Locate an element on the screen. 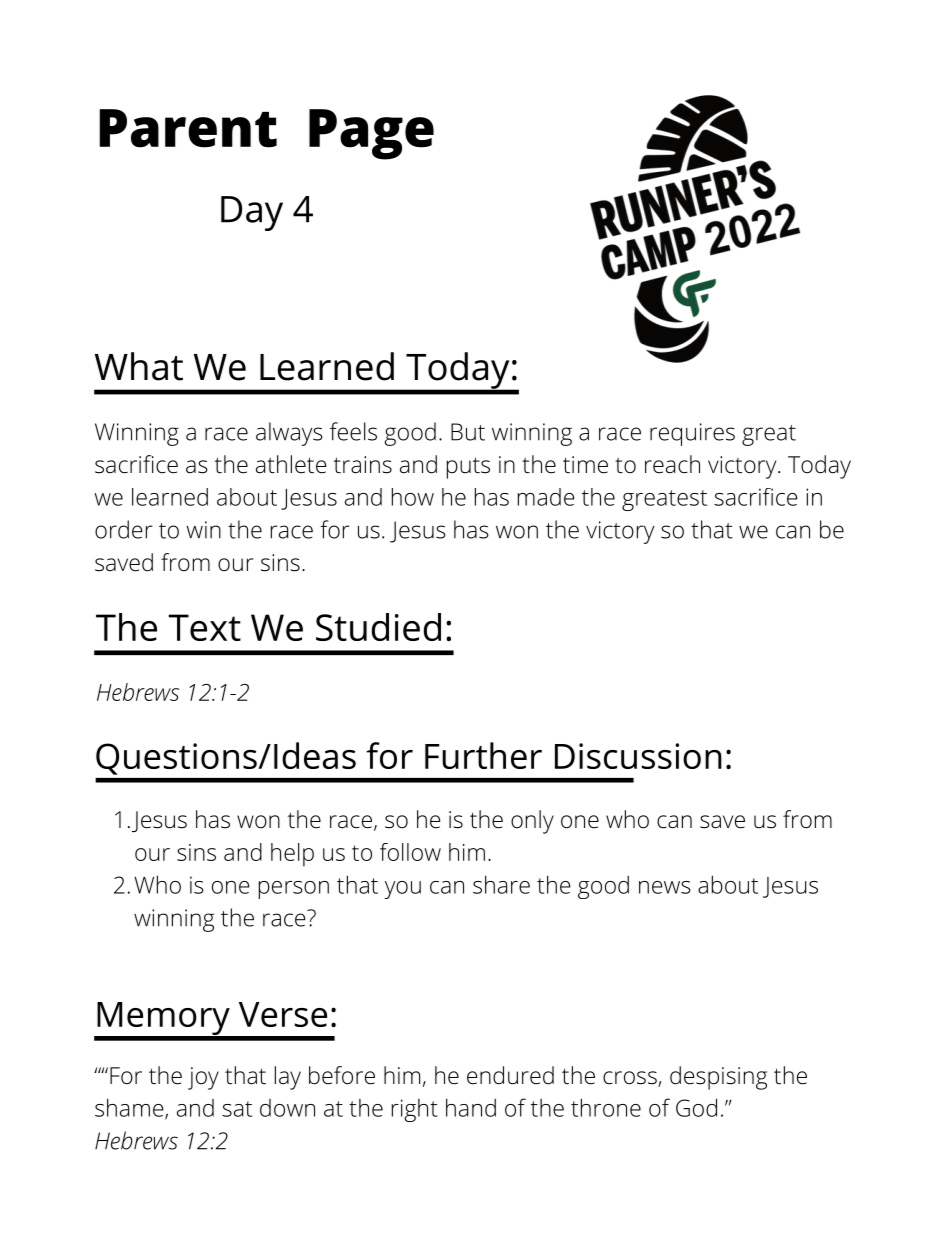 This screenshot has height=1233, width=952. joy is located at coordinates (203, 1078).
